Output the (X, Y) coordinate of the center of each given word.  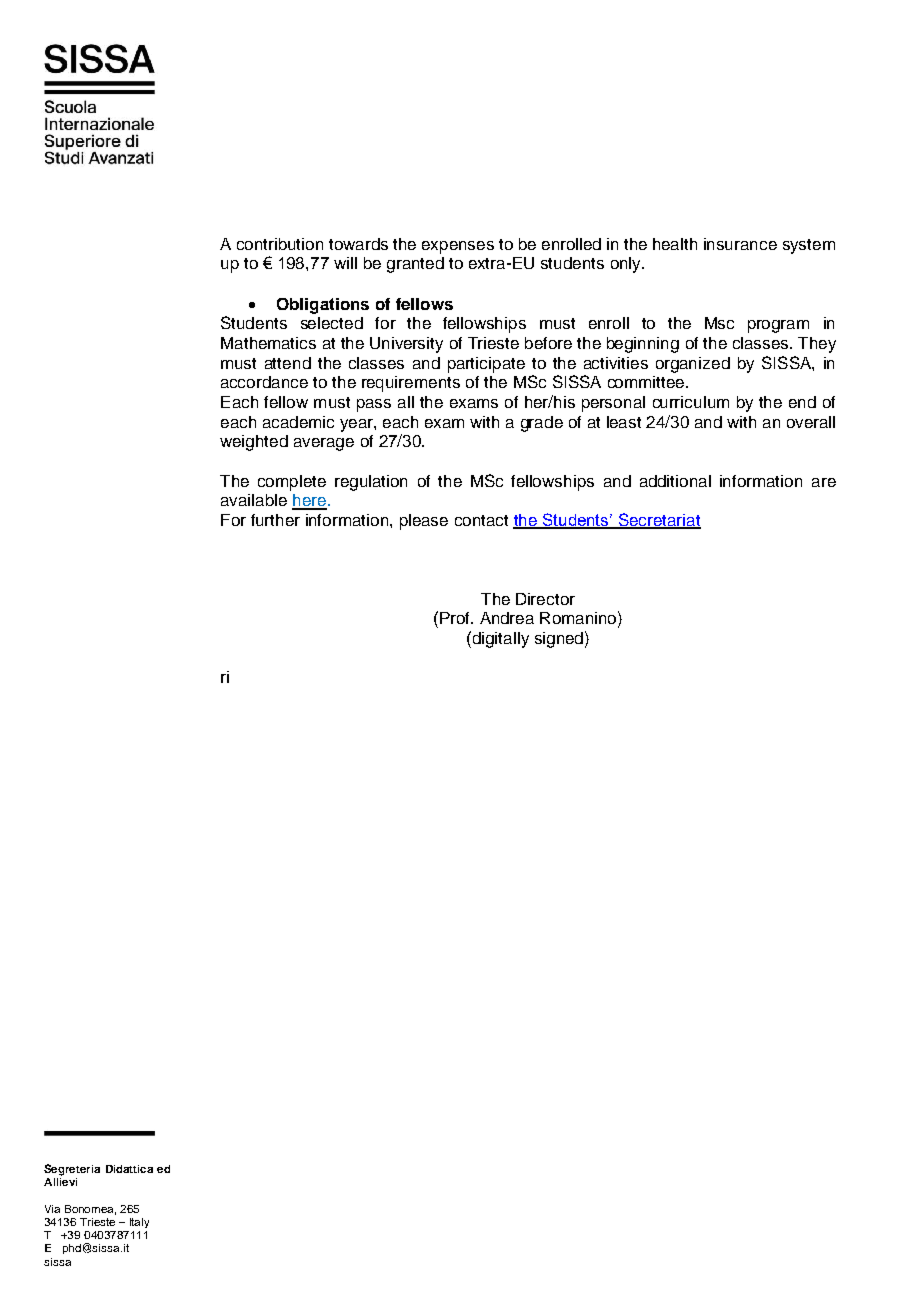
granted (415, 265)
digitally (499, 639)
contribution (280, 244)
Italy (139, 1223)
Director (545, 599)
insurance (740, 244)
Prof (456, 618)
